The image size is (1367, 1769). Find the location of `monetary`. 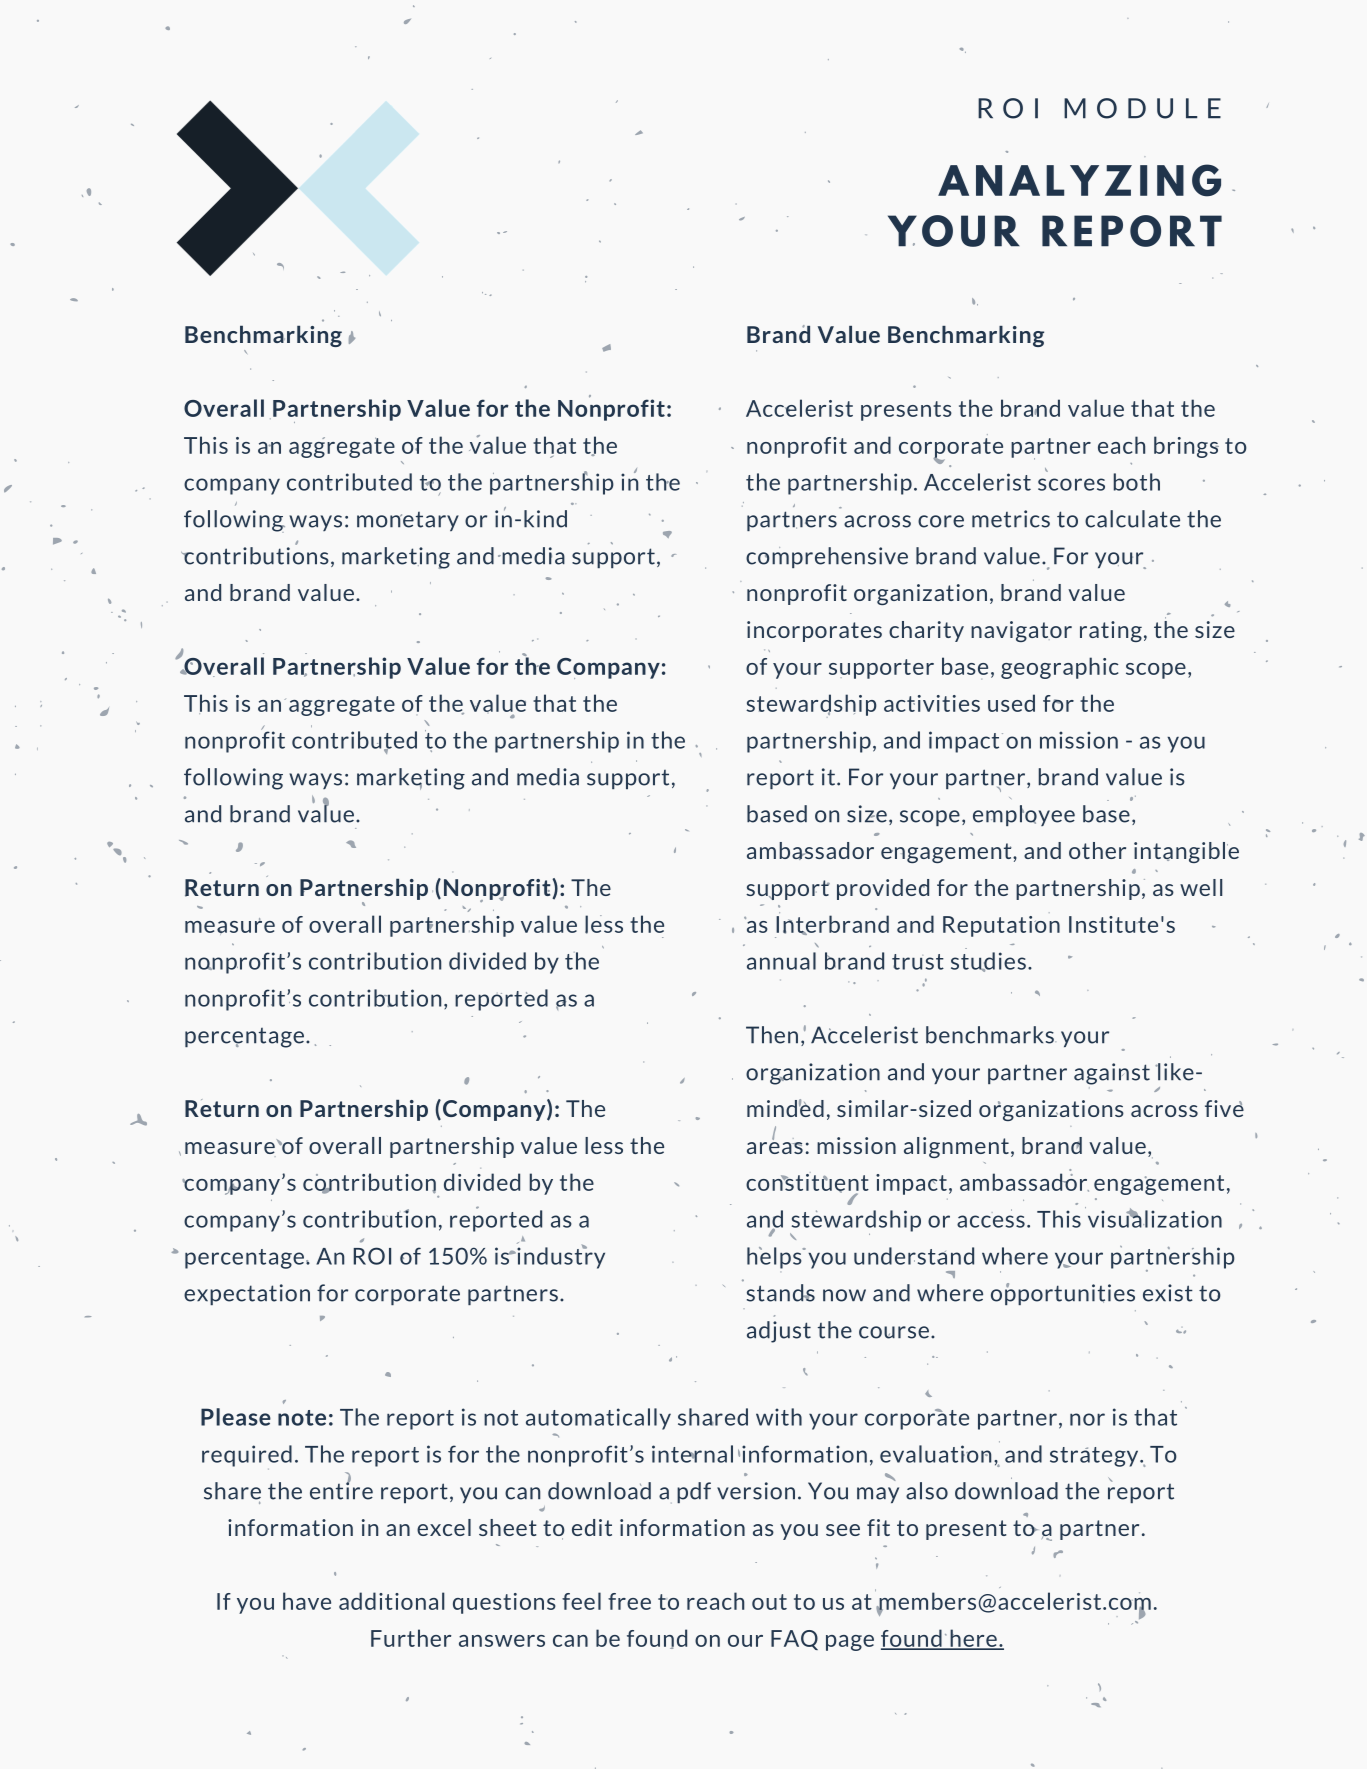

monetary is located at coordinates (408, 521).
